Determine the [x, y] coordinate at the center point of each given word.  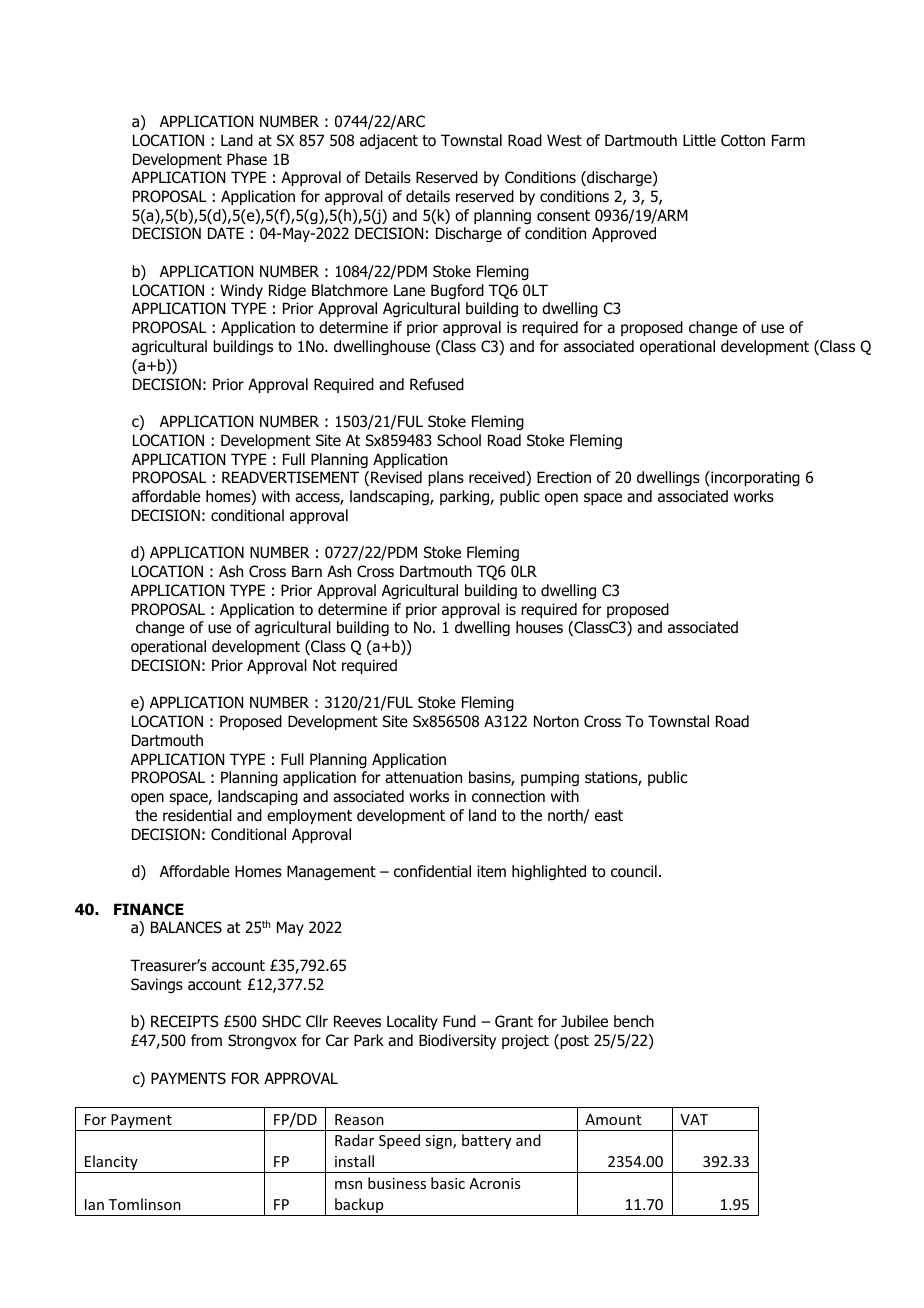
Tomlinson [145, 1204]
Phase [247, 159]
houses [539, 627]
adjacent [389, 141]
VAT [694, 1119]
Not [324, 665]
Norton [556, 721]
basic [448, 1183]
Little [699, 140]
